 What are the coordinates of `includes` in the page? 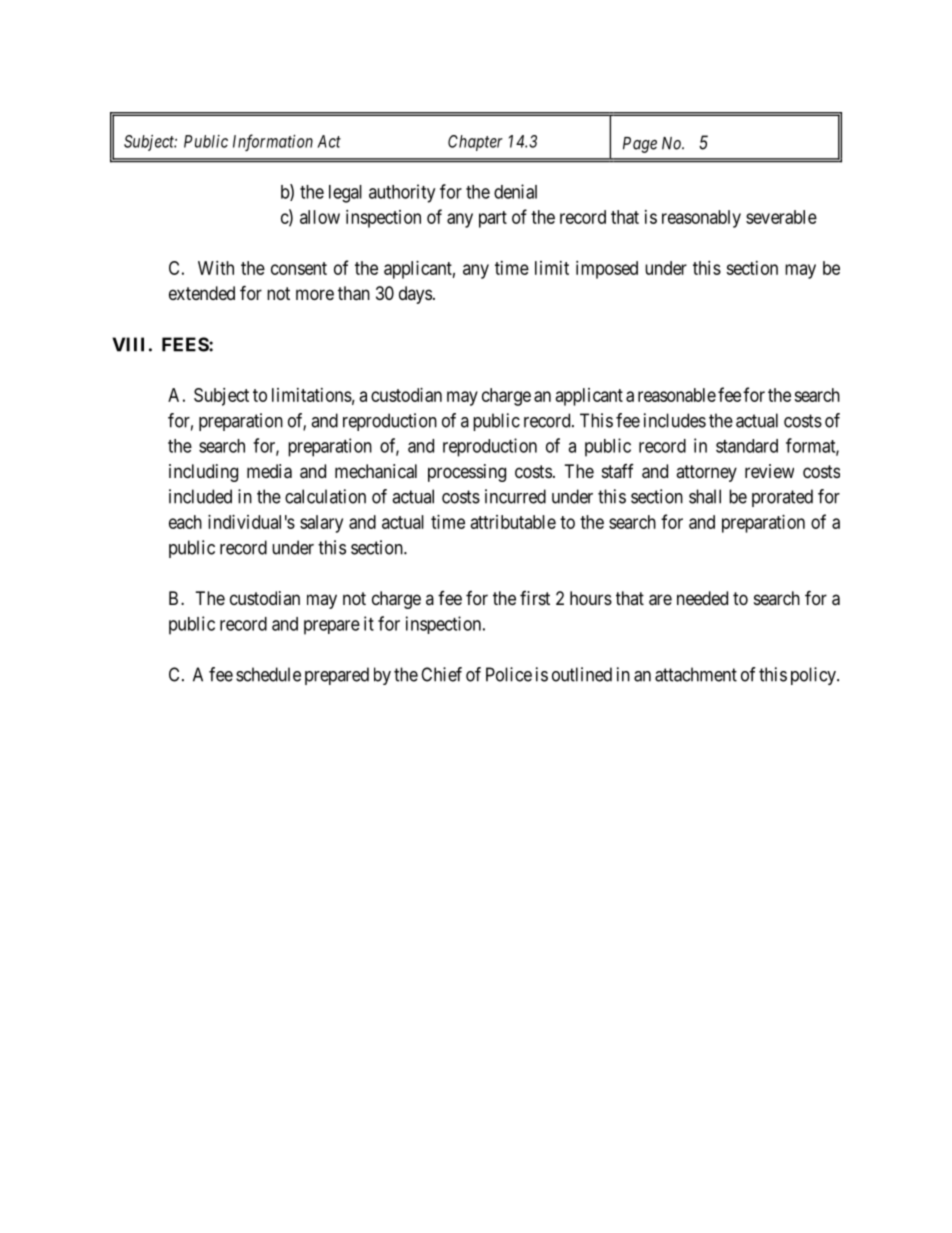 It's located at (675, 420).
